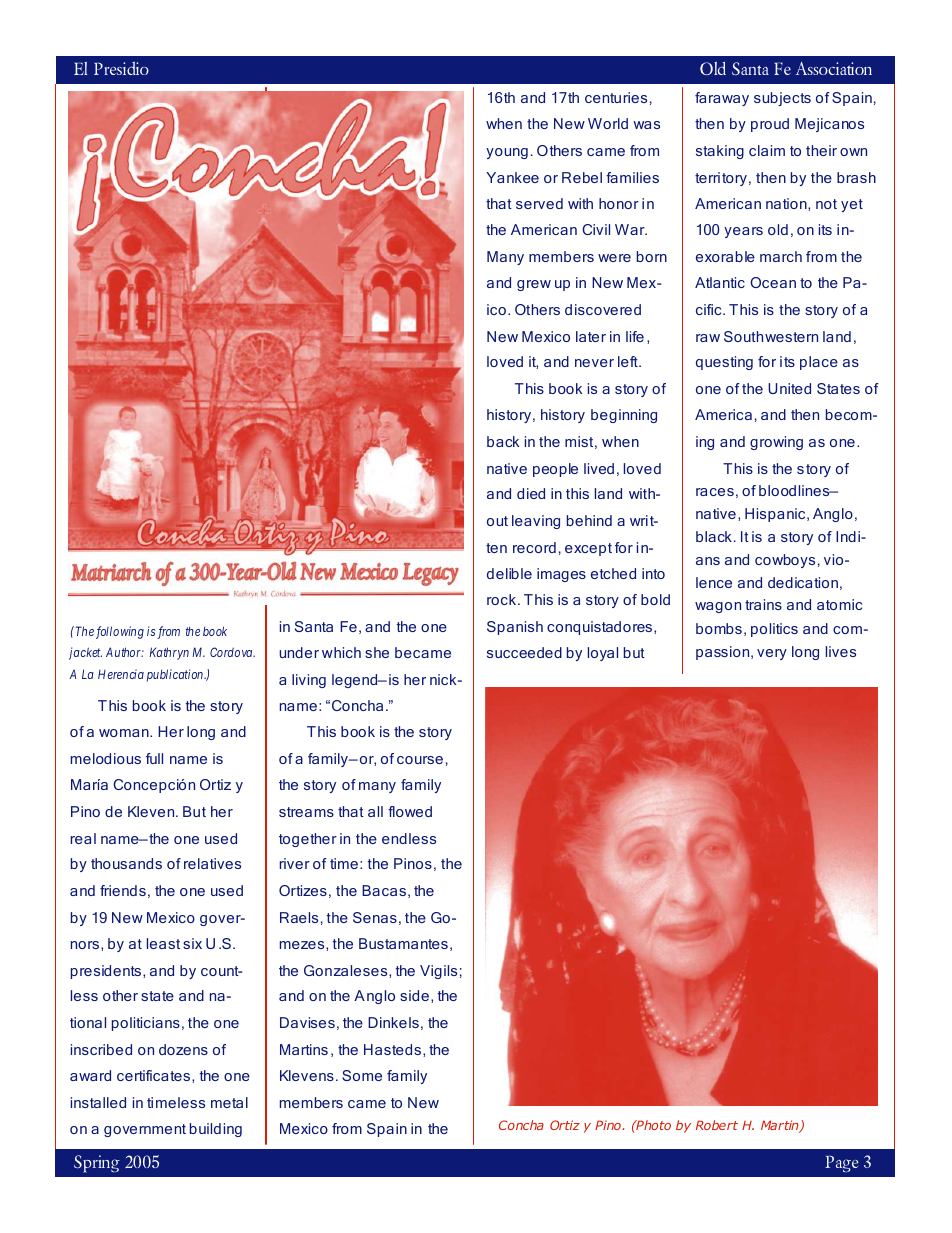 The width and height of the screenshot is (952, 1233). Describe the element at coordinates (841, 651) in the screenshot. I see `lives` at that location.
